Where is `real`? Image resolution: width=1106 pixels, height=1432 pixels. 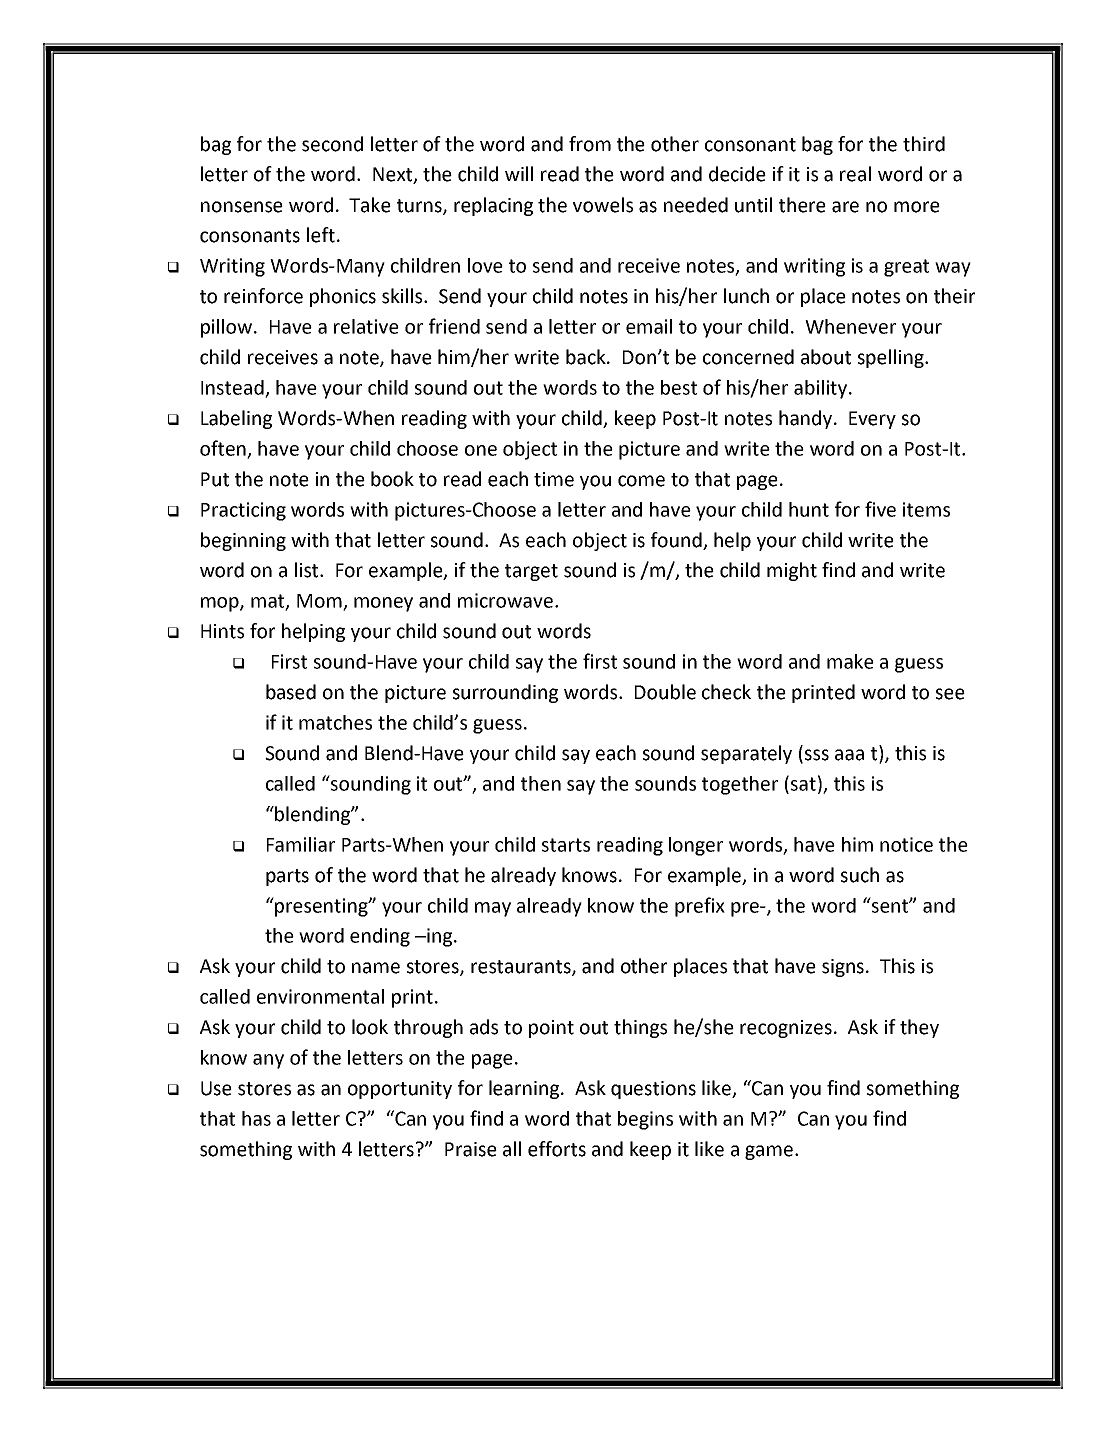 real is located at coordinates (855, 174).
